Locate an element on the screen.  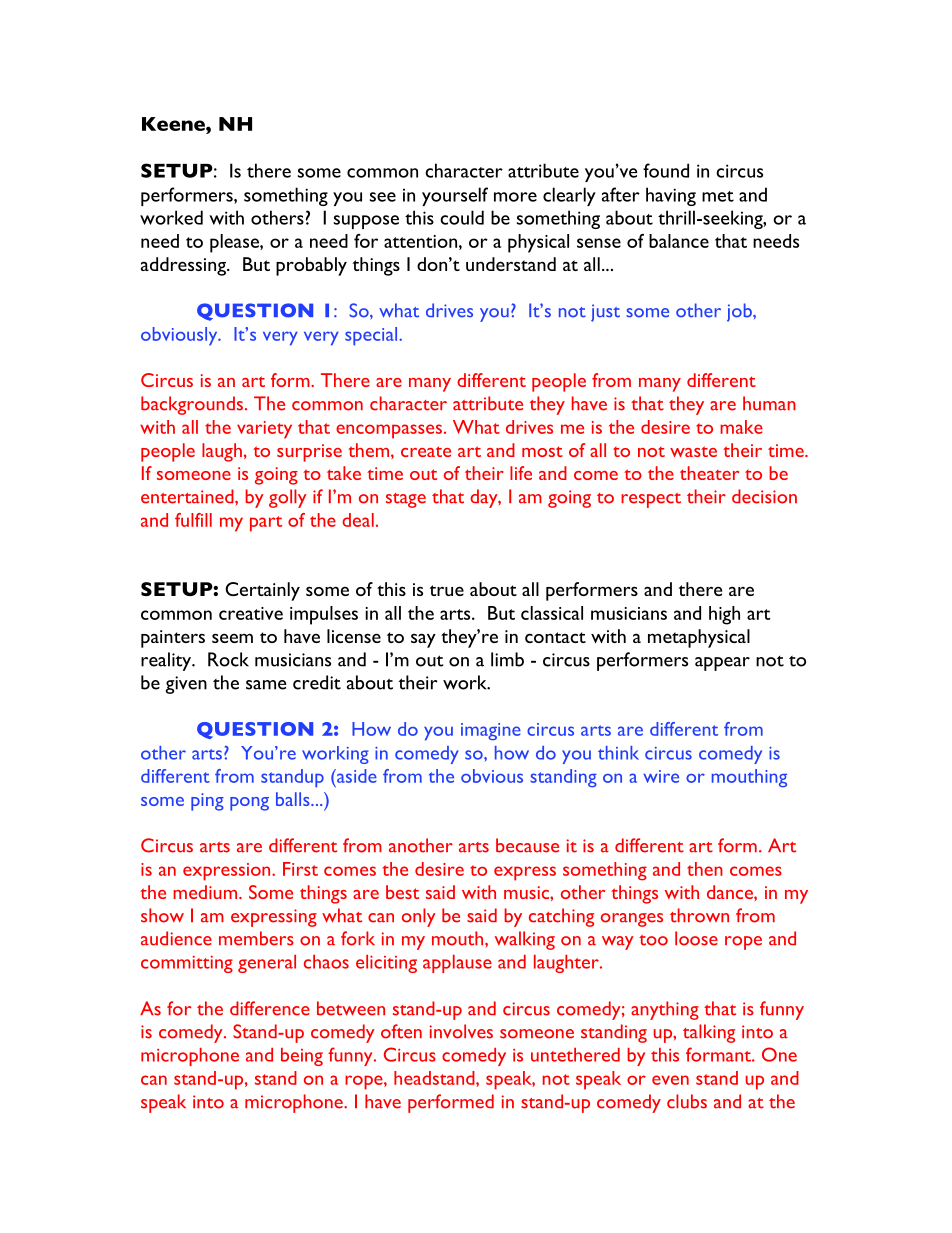
high is located at coordinates (724, 615).
